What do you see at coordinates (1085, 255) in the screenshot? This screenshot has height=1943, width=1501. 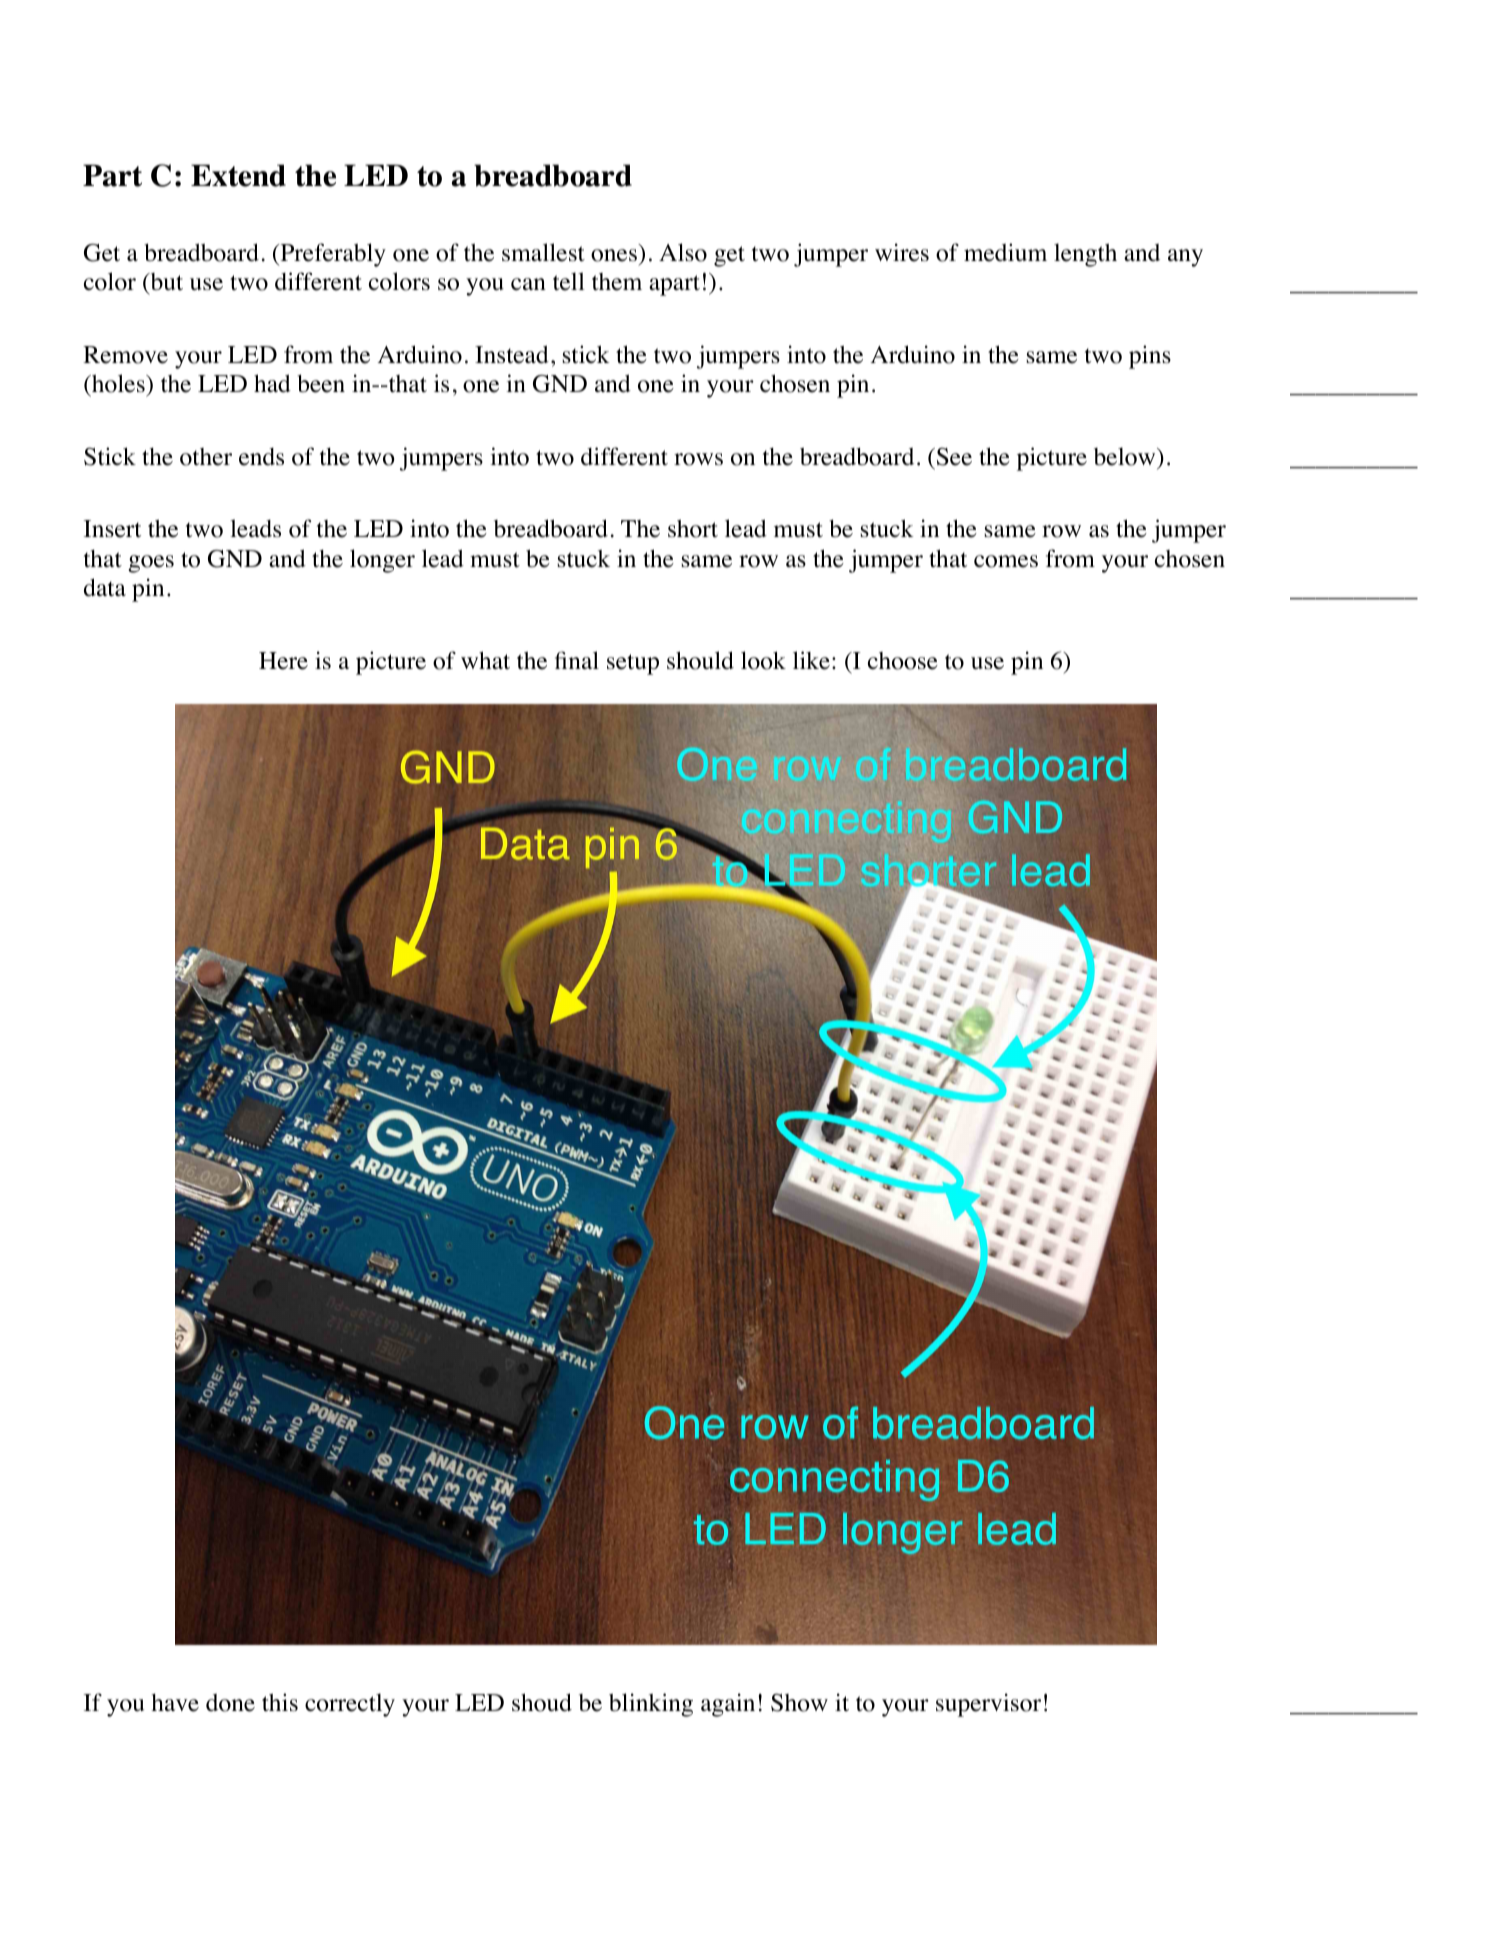 I see `length` at bounding box center [1085, 255].
